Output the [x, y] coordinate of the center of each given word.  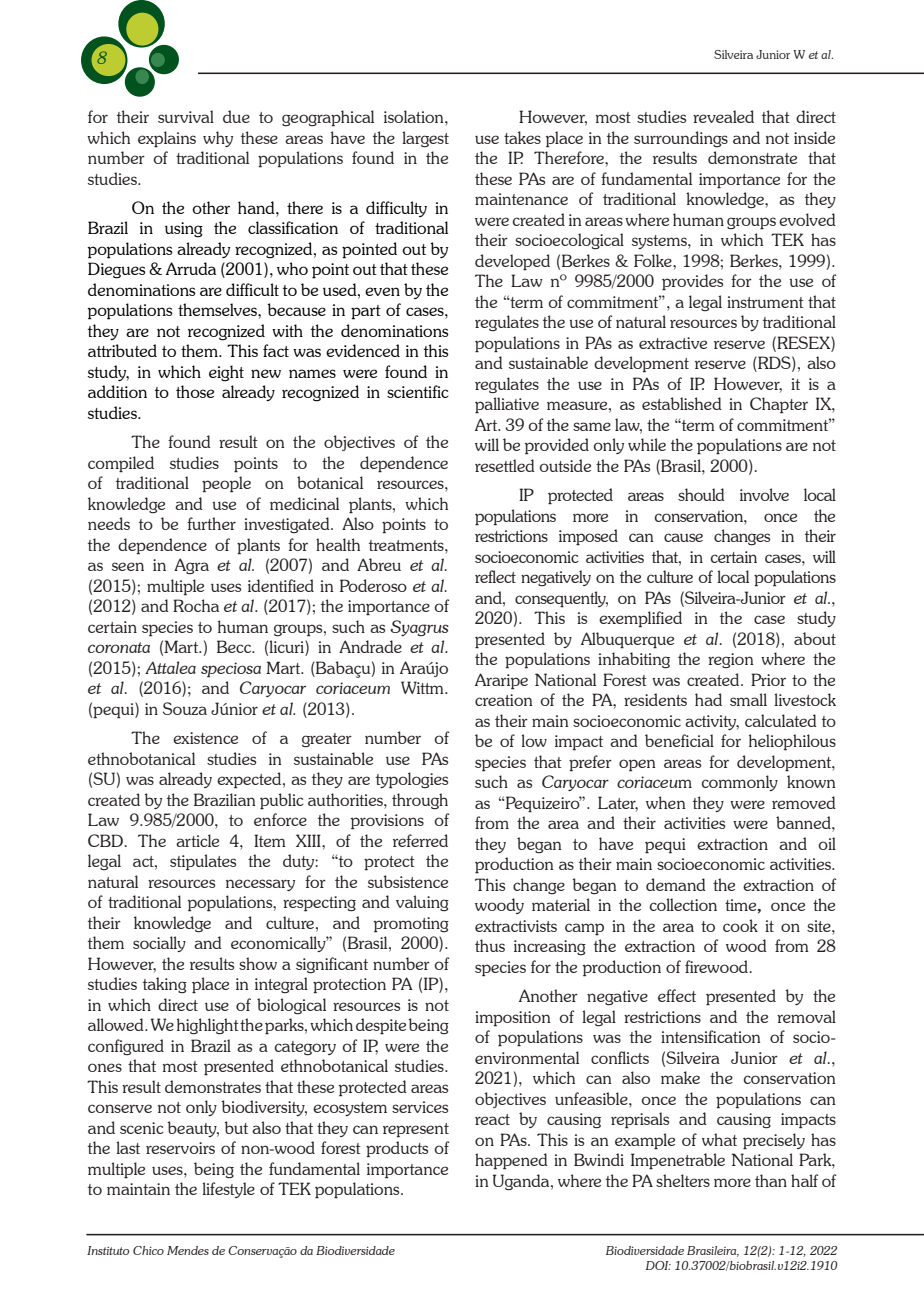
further [211, 523]
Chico [148, 1250]
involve [764, 494]
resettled [505, 465]
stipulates [203, 862]
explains [167, 139]
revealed [723, 116]
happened [511, 1161]
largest [425, 139]
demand [676, 884]
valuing [422, 903]
